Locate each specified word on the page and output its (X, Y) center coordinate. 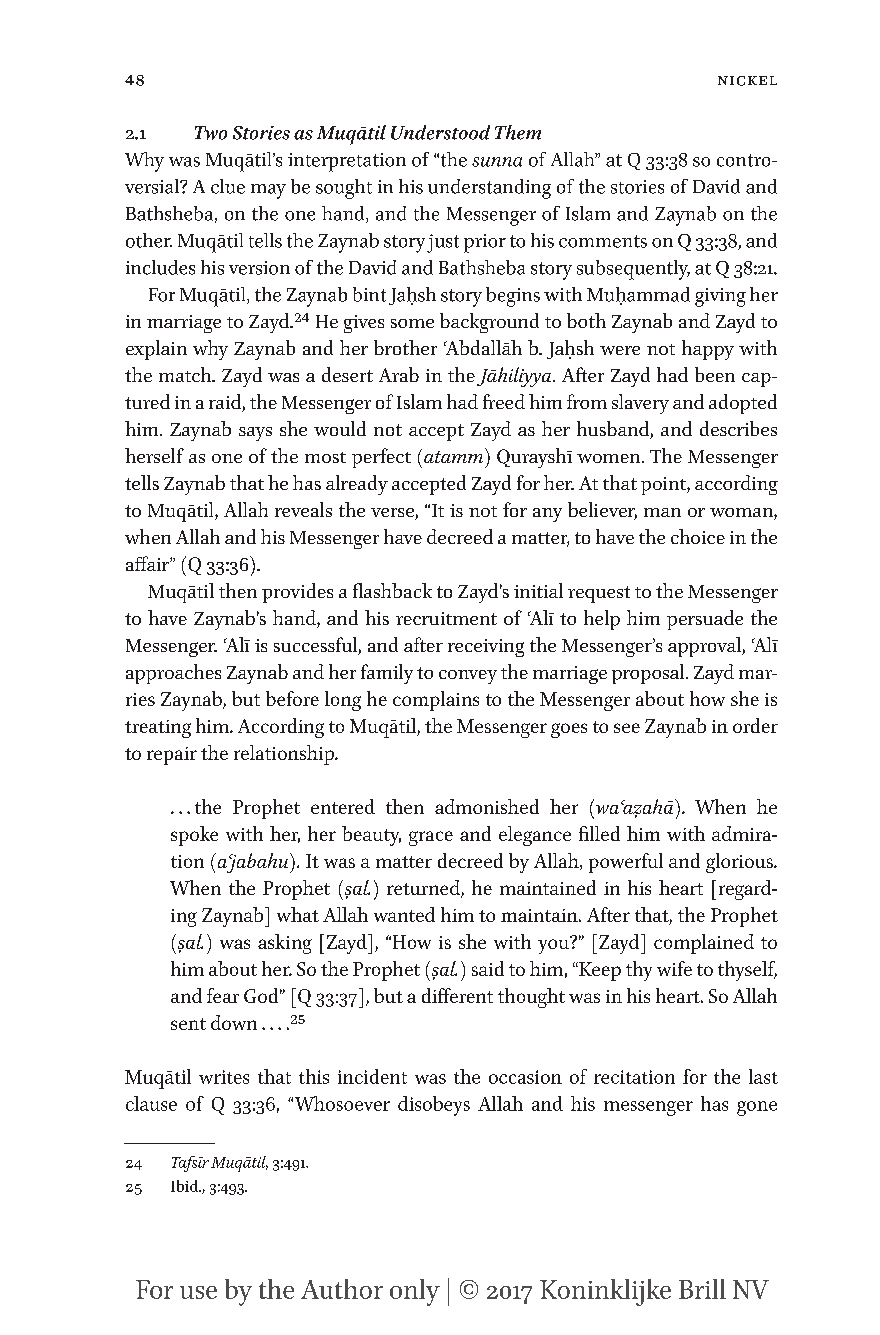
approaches (173, 674)
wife (674, 968)
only (415, 1292)
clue (228, 186)
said (488, 968)
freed (504, 401)
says (255, 434)
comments (603, 241)
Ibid (185, 1186)
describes (738, 428)
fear (223, 995)
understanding (489, 189)
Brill (702, 1289)
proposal (649, 674)
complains (436, 701)
